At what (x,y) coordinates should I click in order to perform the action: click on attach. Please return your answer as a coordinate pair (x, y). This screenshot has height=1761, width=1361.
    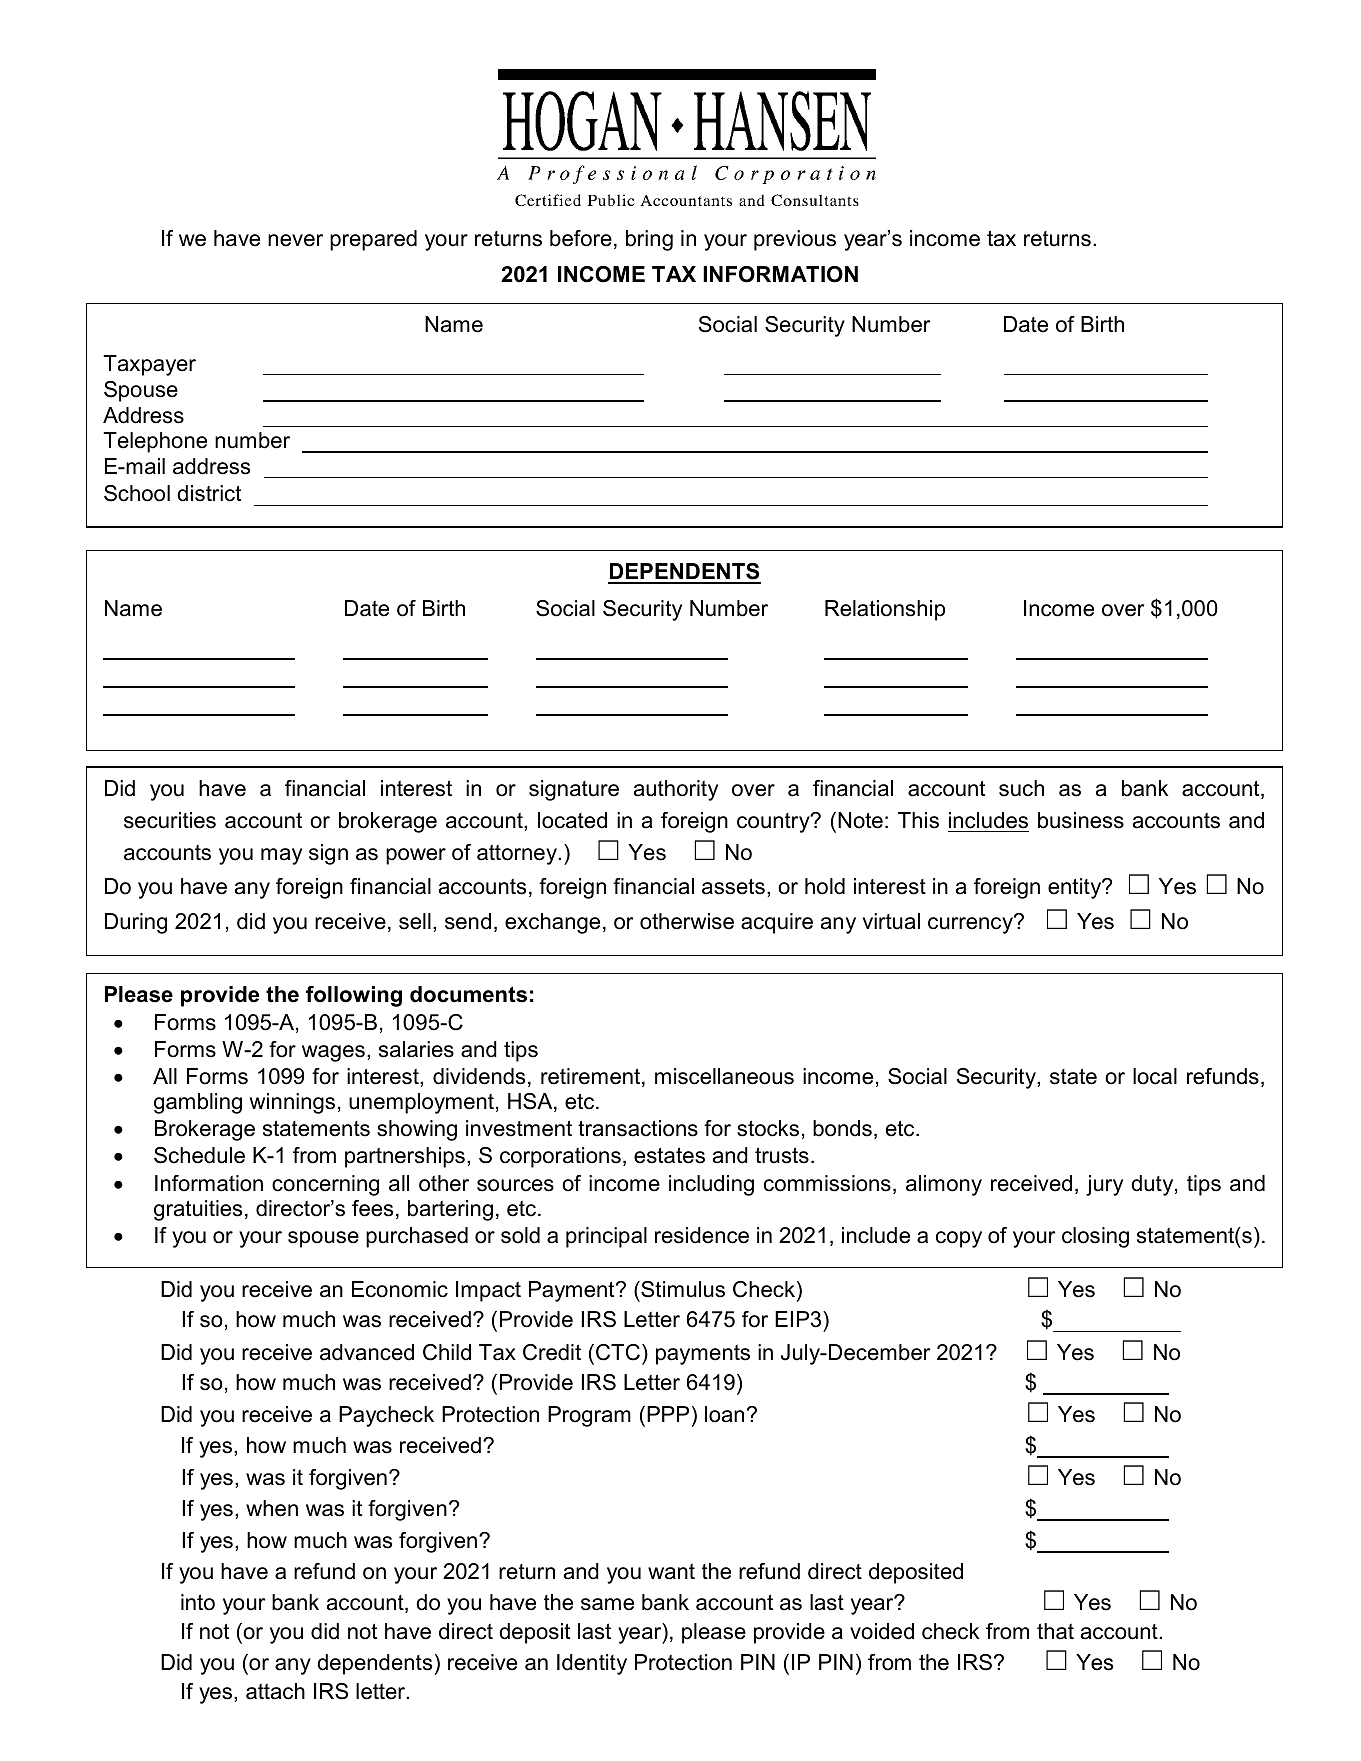
    Looking at the image, I should click on (275, 1691).
